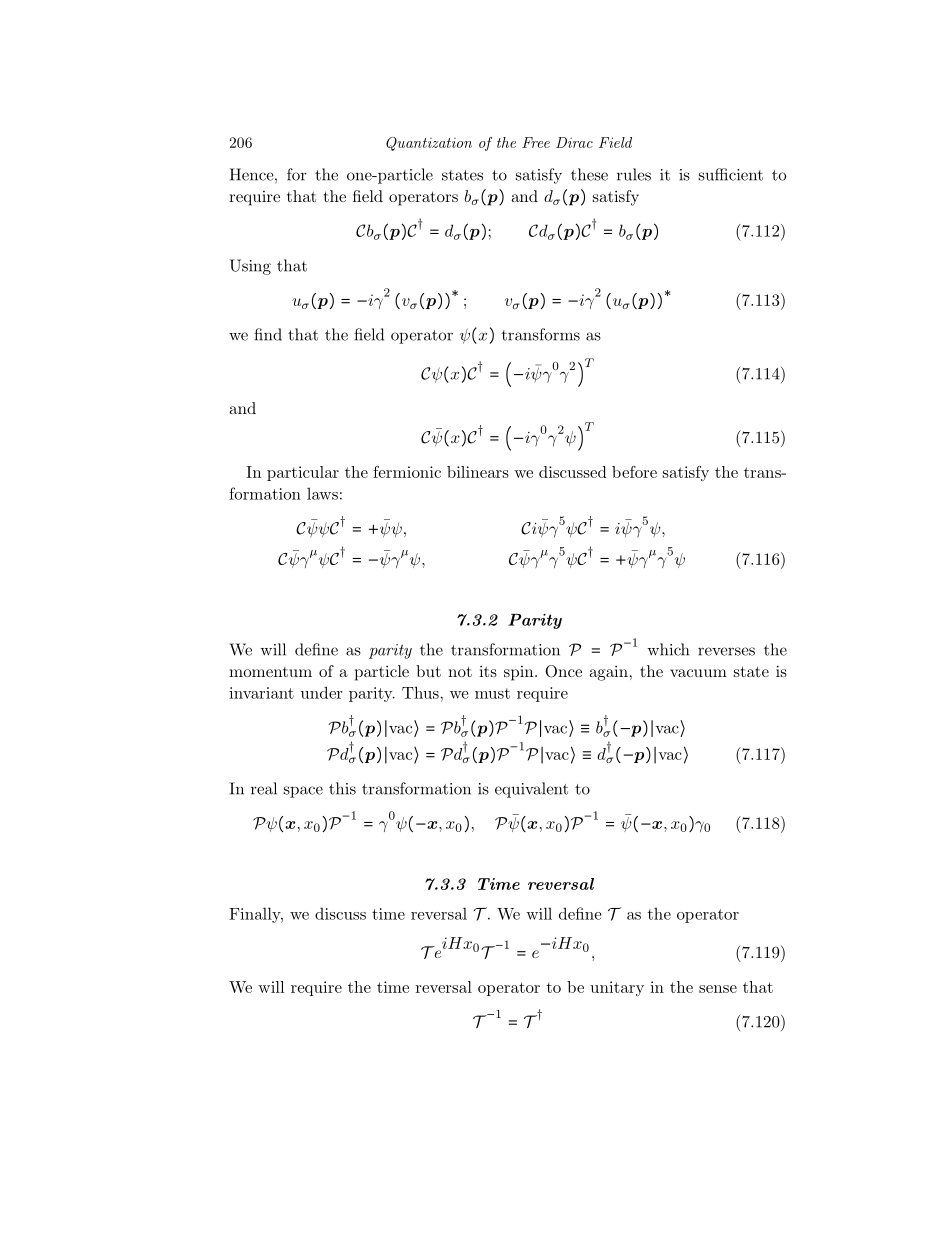  I want to click on sense, so click(718, 989).
